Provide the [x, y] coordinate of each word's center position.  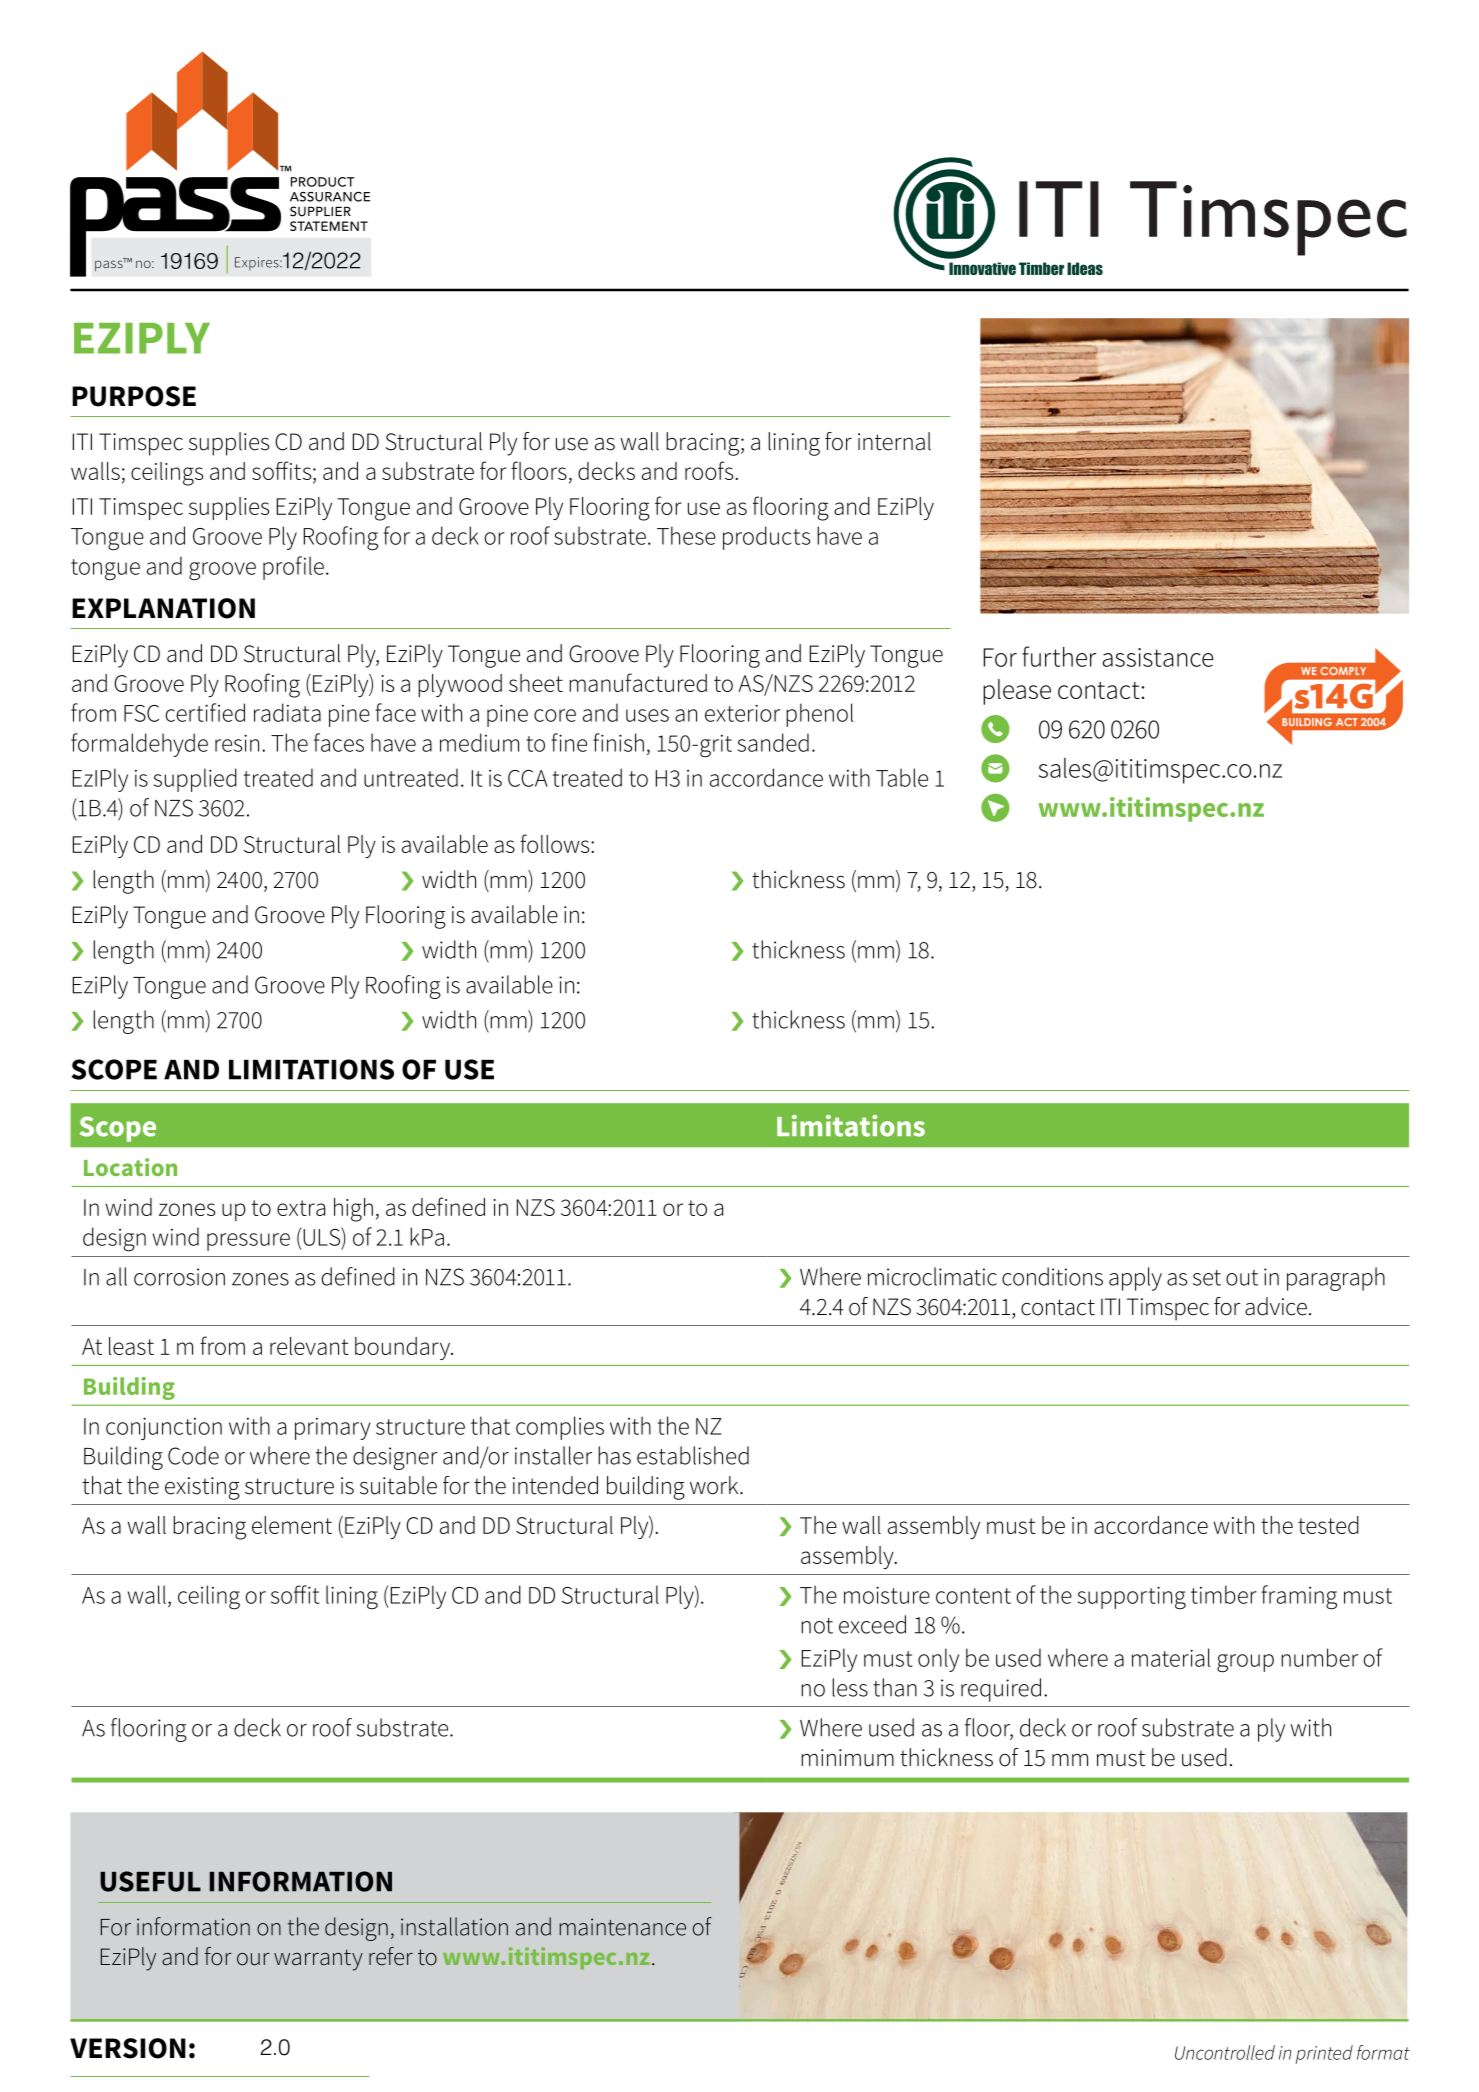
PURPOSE [134, 396]
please [1017, 692]
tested [1328, 1525]
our [253, 1959]
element [292, 1525]
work [715, 1485]
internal [894, 441]
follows [556, 843]
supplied [195, 780]
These [686, 535]
